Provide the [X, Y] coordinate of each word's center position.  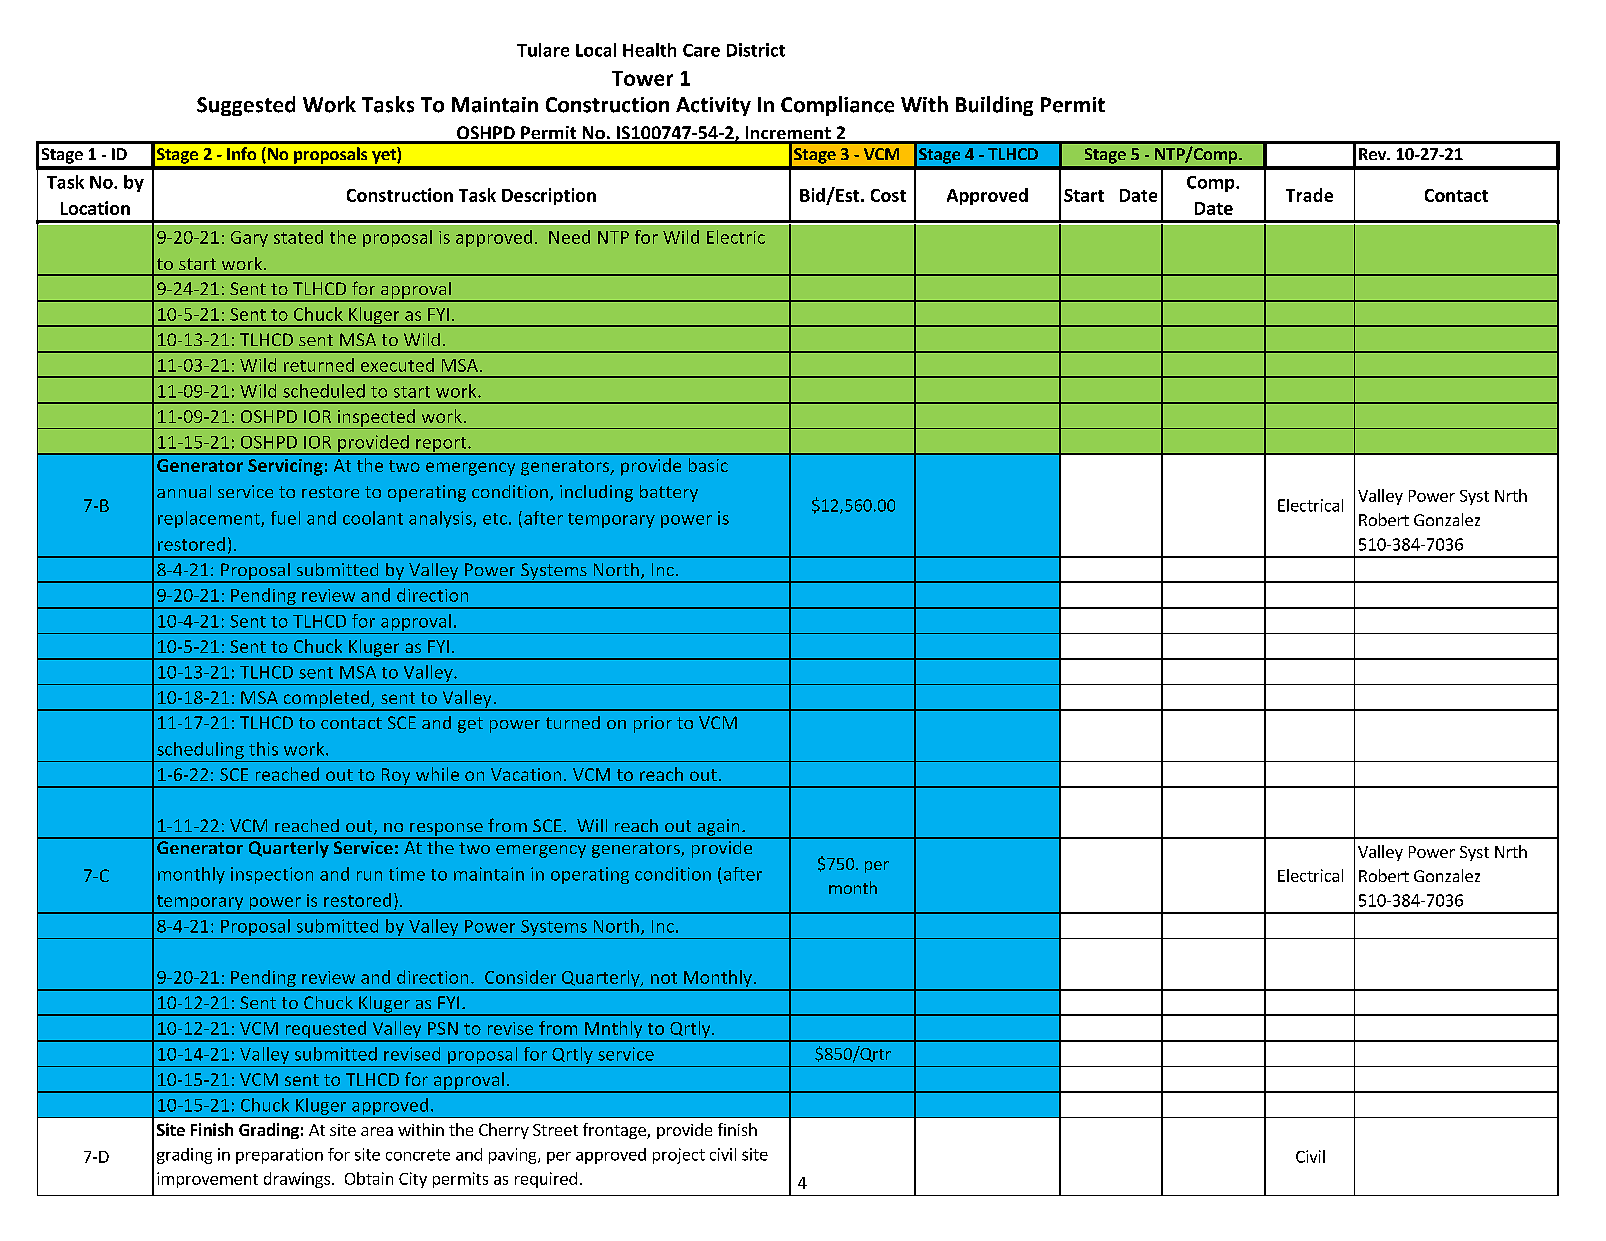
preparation [279, 1156]
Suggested [246, 106]
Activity [713, 106]
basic [708, 465]
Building [994, 106]
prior [653, 724]
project [679, 1156]
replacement [210, 519]
